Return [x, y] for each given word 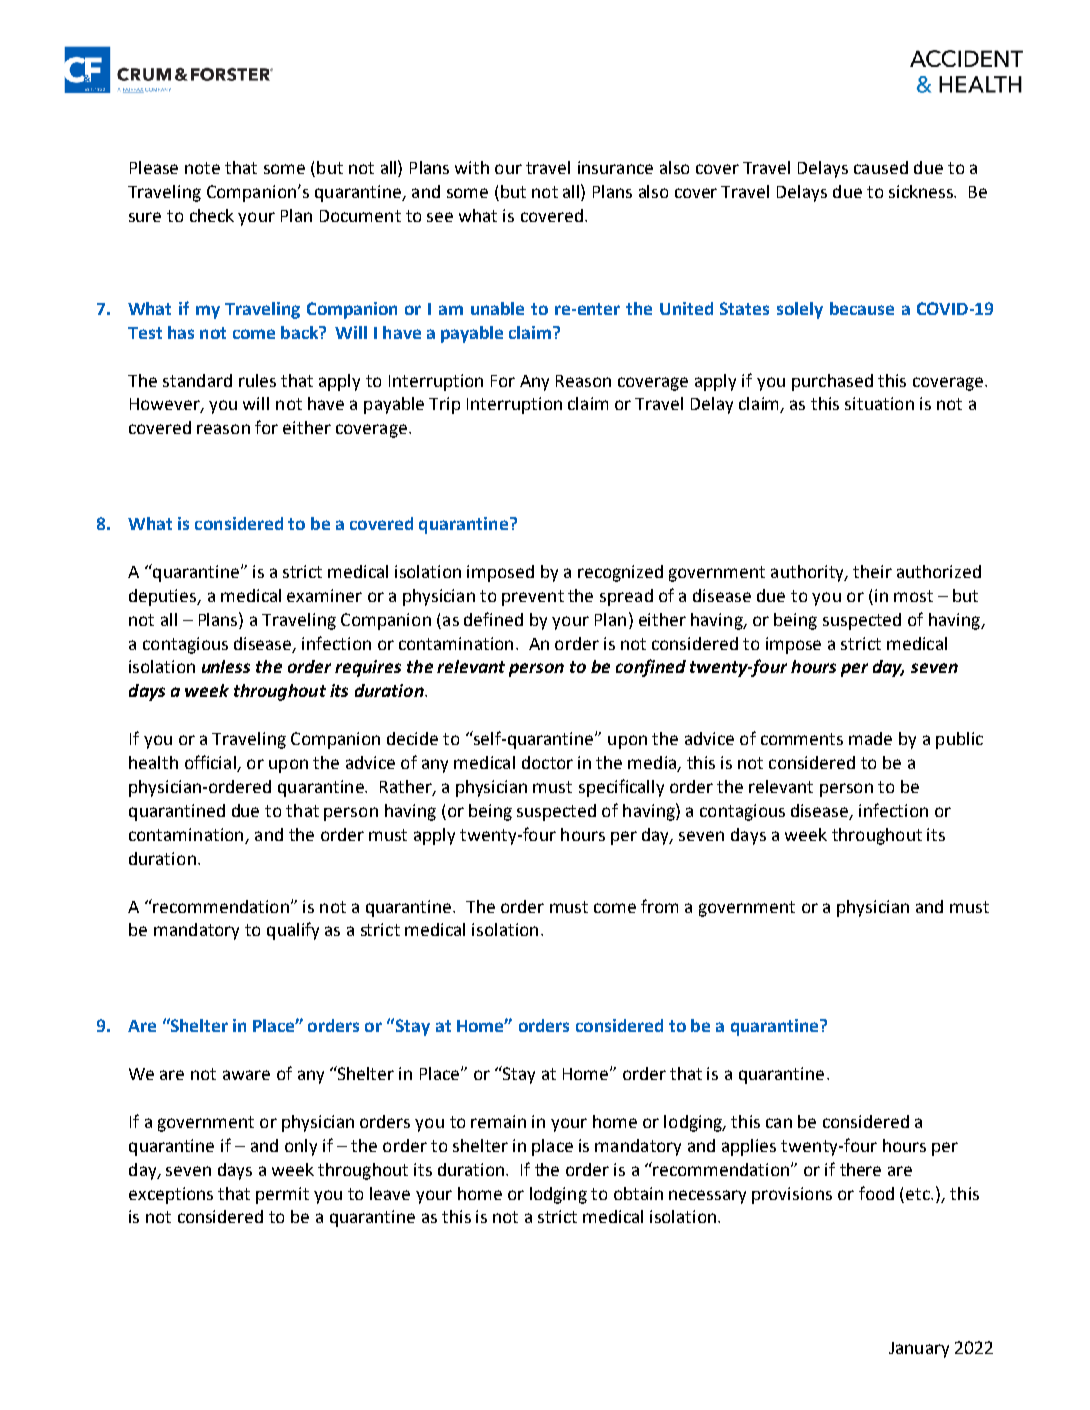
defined [493, 619]
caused [881, 167]
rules [257, 380]
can [779, 1123]
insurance [615, 167]
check [212, 215]
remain [498, 1121]
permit [282, 1195]
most [913, 596]
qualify [293, 931]
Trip [444, 405]
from [659, 906]
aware [246, 1075]
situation [879, 403]
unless [226, 666]
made [870, 738]
